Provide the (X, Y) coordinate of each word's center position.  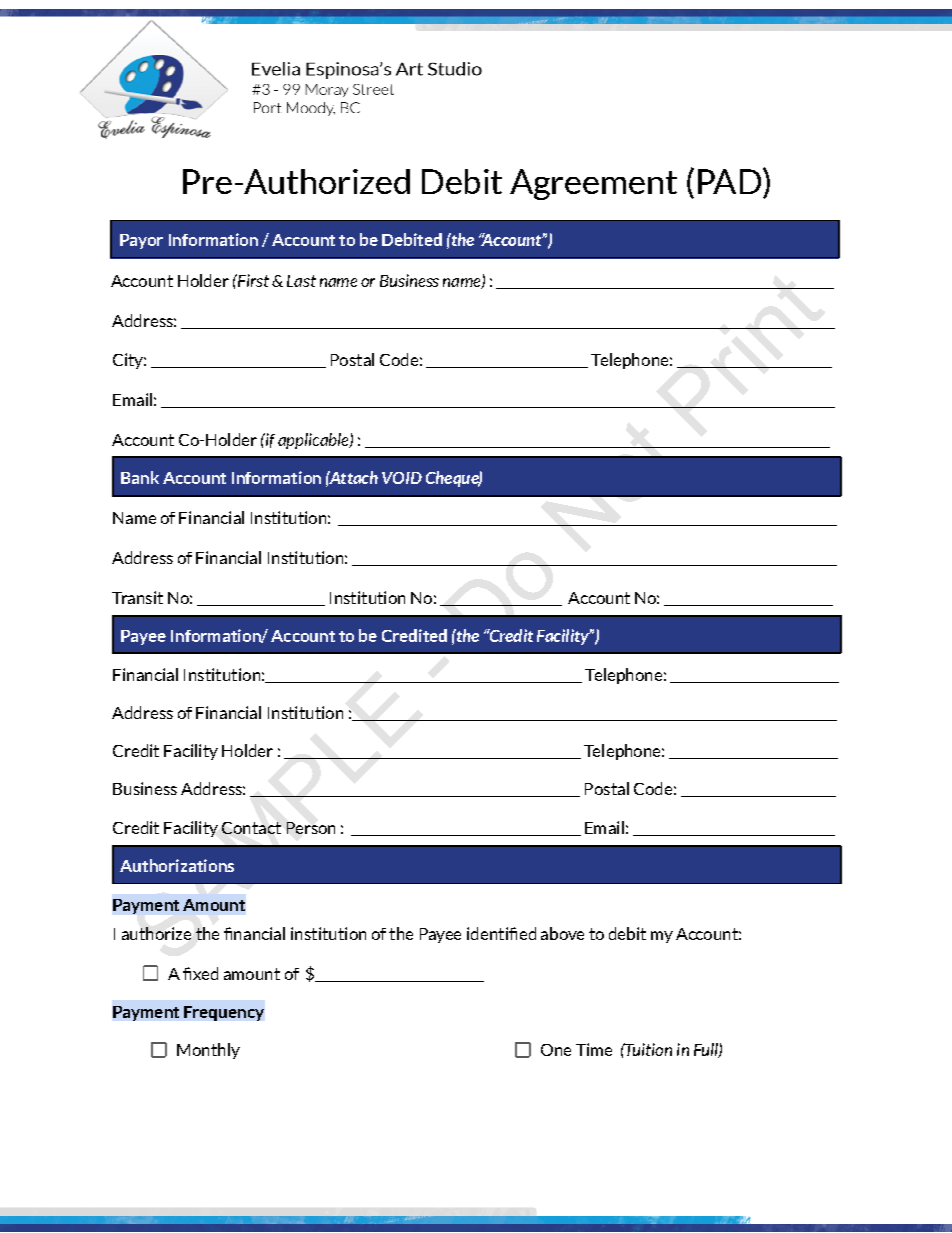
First (252, 280)
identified (501, 933)
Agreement (593, 184)
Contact (251, 828)
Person (311, 828)
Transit (137, 597)
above (562, 933)
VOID (402, 478)
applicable (314, 441)
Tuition (647, 1049)
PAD (729, 181)
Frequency (224, 1013)
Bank (140, 477)
